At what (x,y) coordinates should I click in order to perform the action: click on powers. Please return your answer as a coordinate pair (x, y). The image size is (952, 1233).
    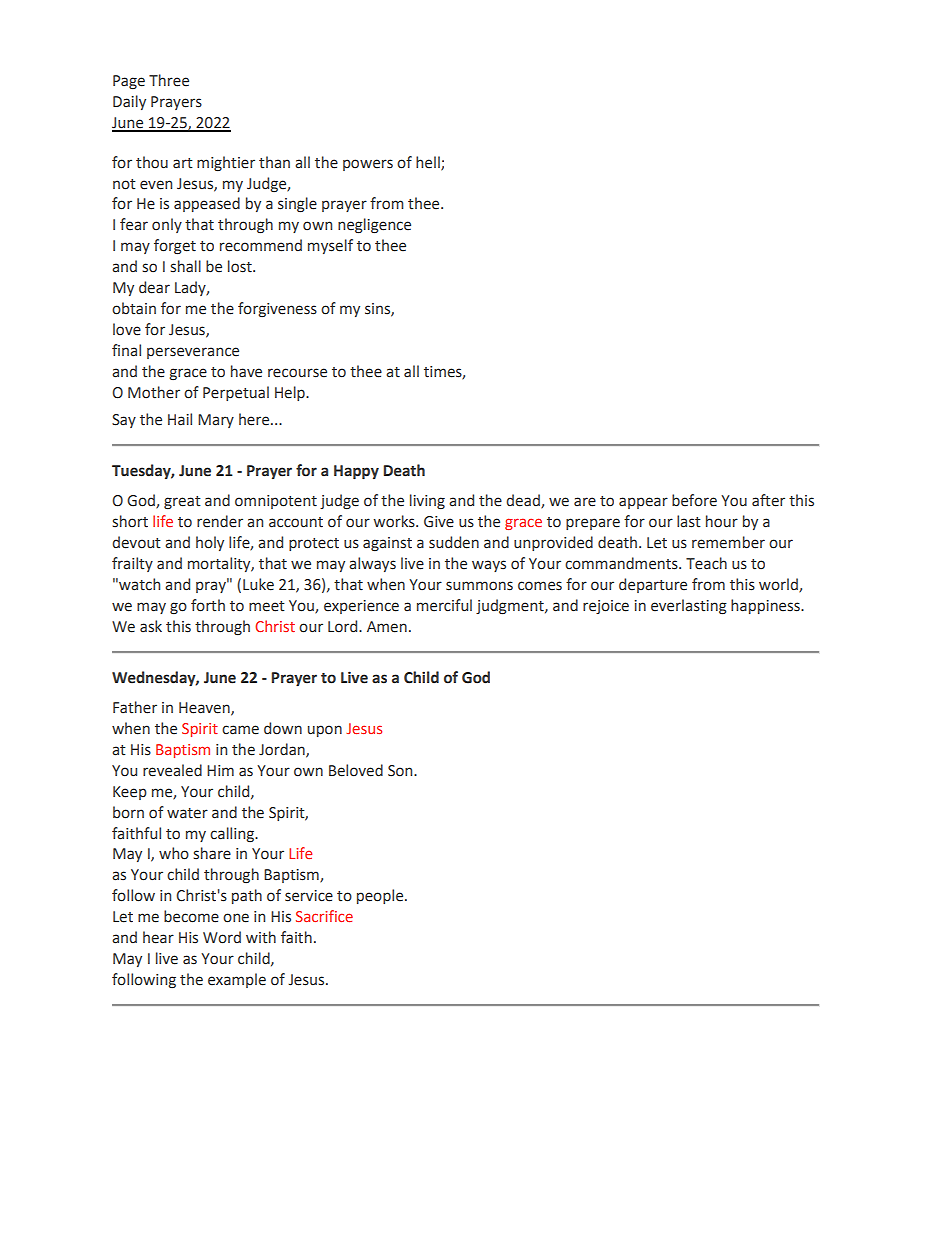
    Looking at the image, I should click on (368, 165).
